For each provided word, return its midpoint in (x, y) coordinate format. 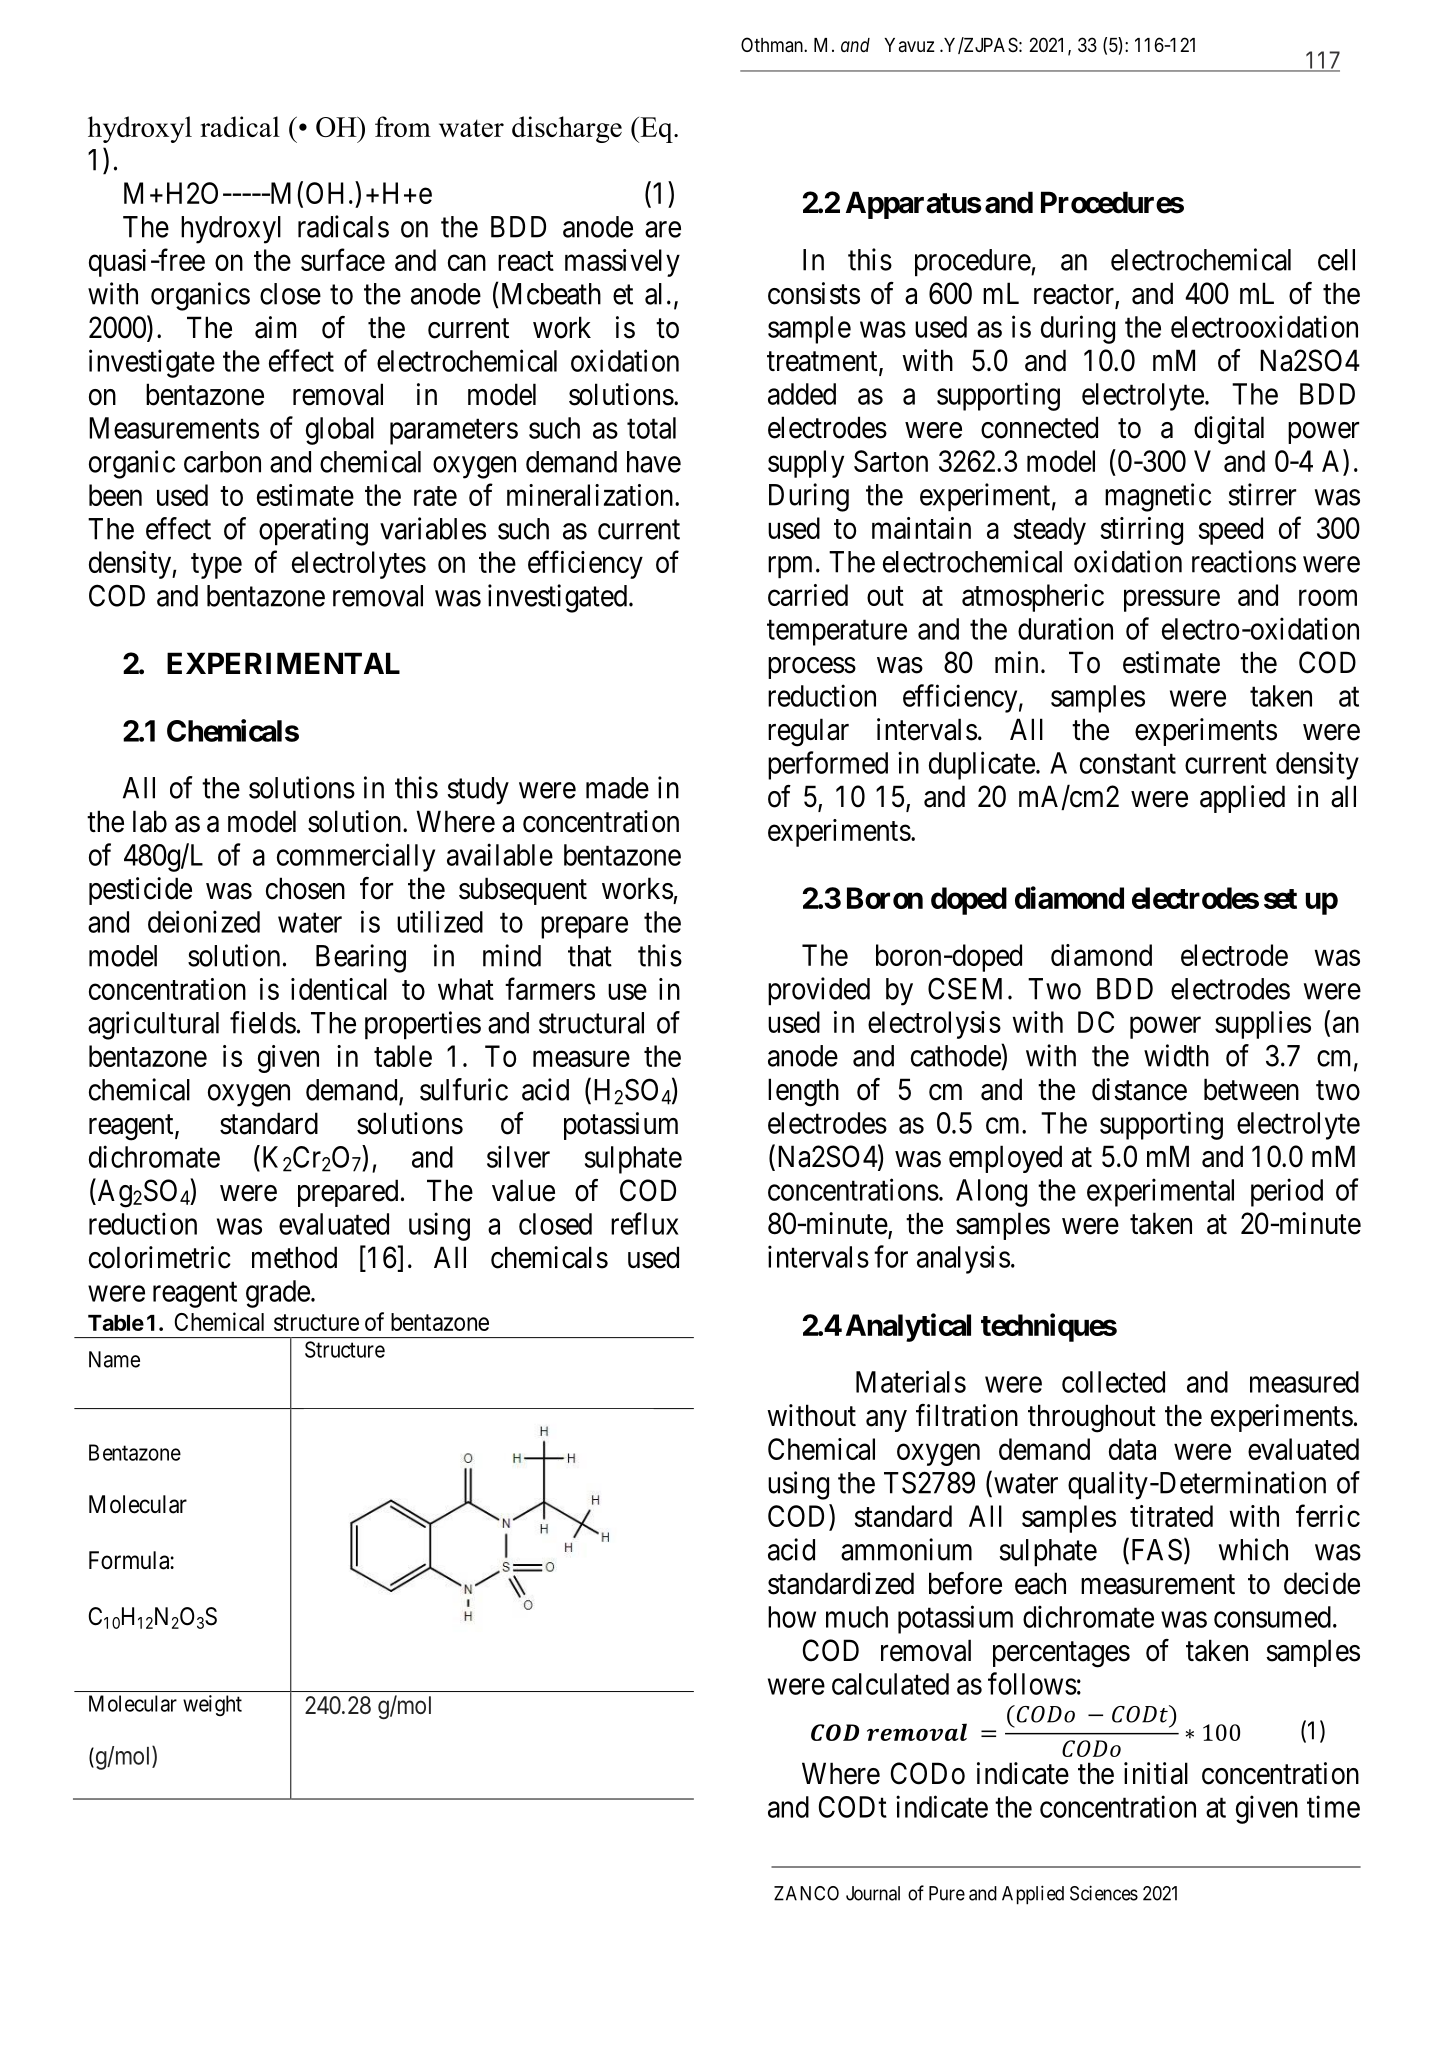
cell (1336, 260)
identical (339, 989)
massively (622, 263)
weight (212, 1705)
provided (819, 991)
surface (343, 259)
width (1176, 1055)
